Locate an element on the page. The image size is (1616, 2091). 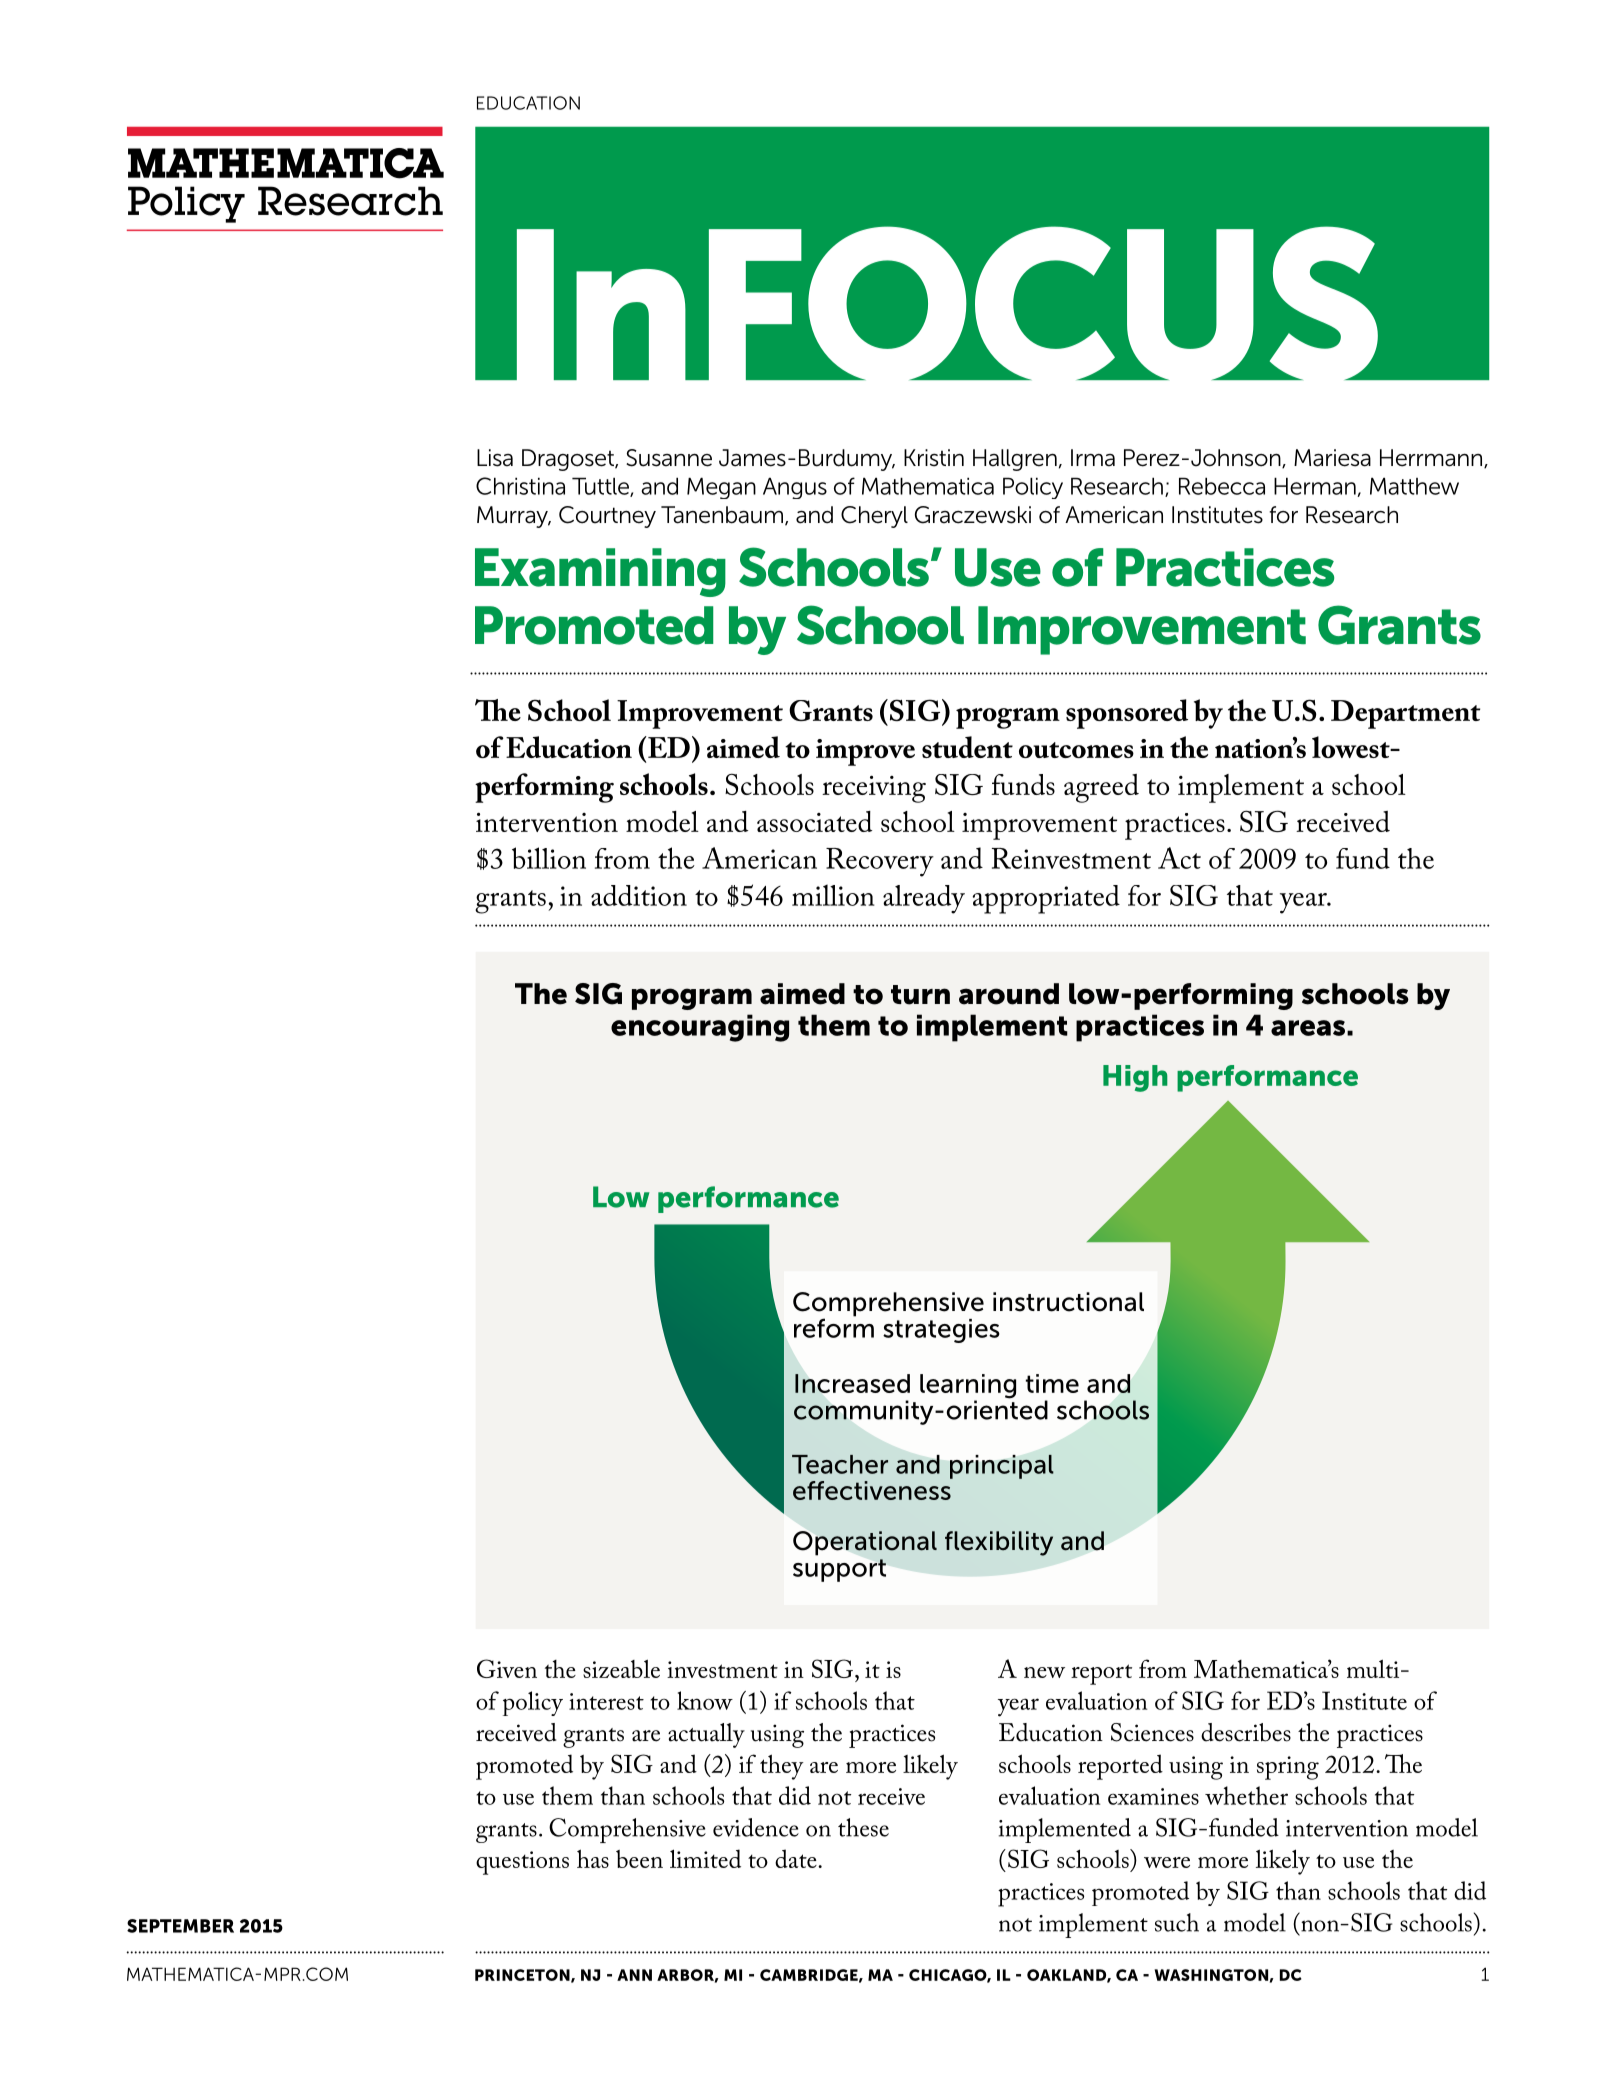
billion is located at coordinates (549, 858).
